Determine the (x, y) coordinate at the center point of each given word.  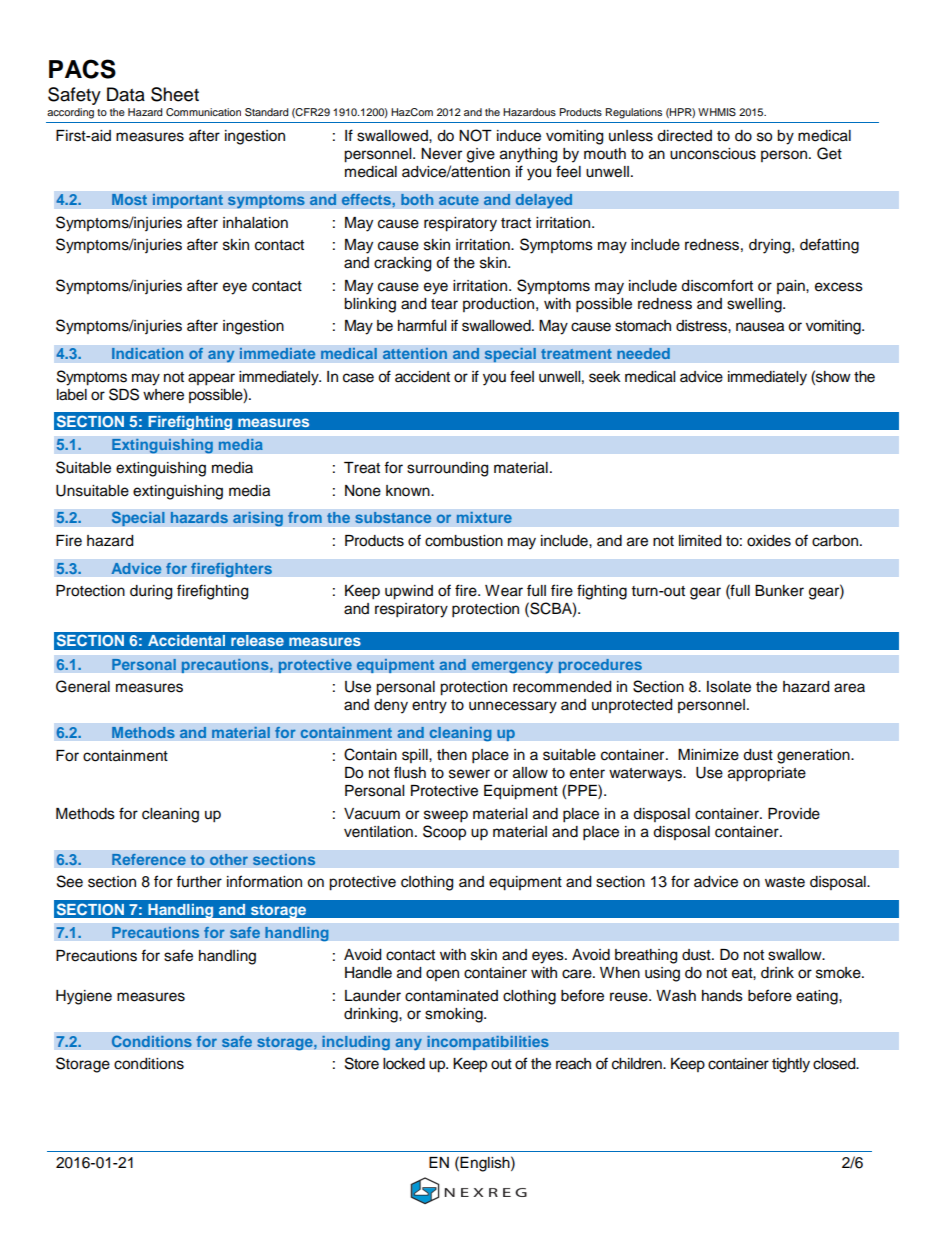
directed (684, 136)
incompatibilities (488, 1042)
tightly (791, 1065)
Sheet (175, 94)
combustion (464, 541)
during (151, 592)
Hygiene (84, 997)
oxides (769, 541)
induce (519, 136)
